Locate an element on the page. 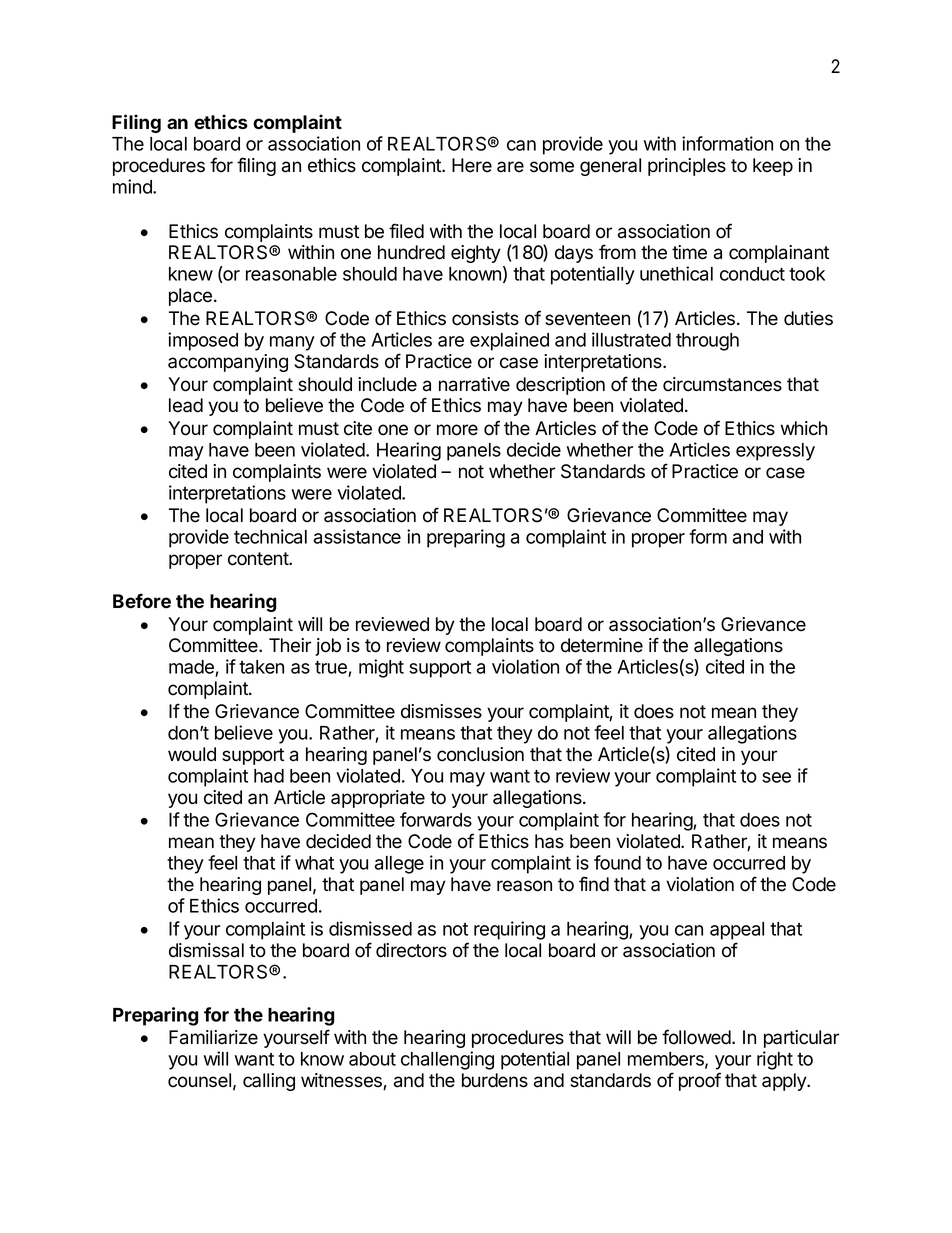 This page has width=952, height=1233. technical is located at coordinates (270, 536).
